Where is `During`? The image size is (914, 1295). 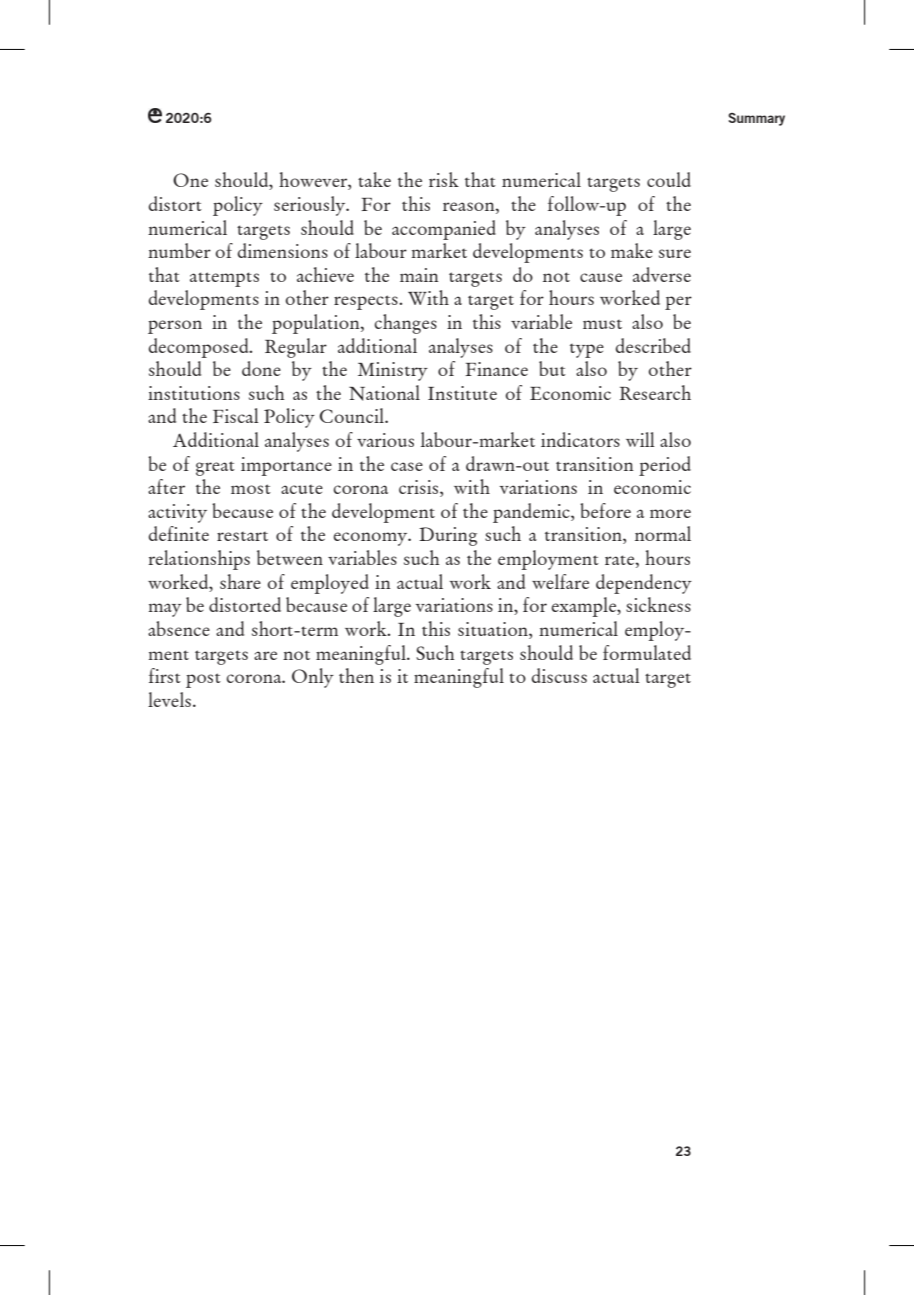
During is located at coordinates (448, 536).
